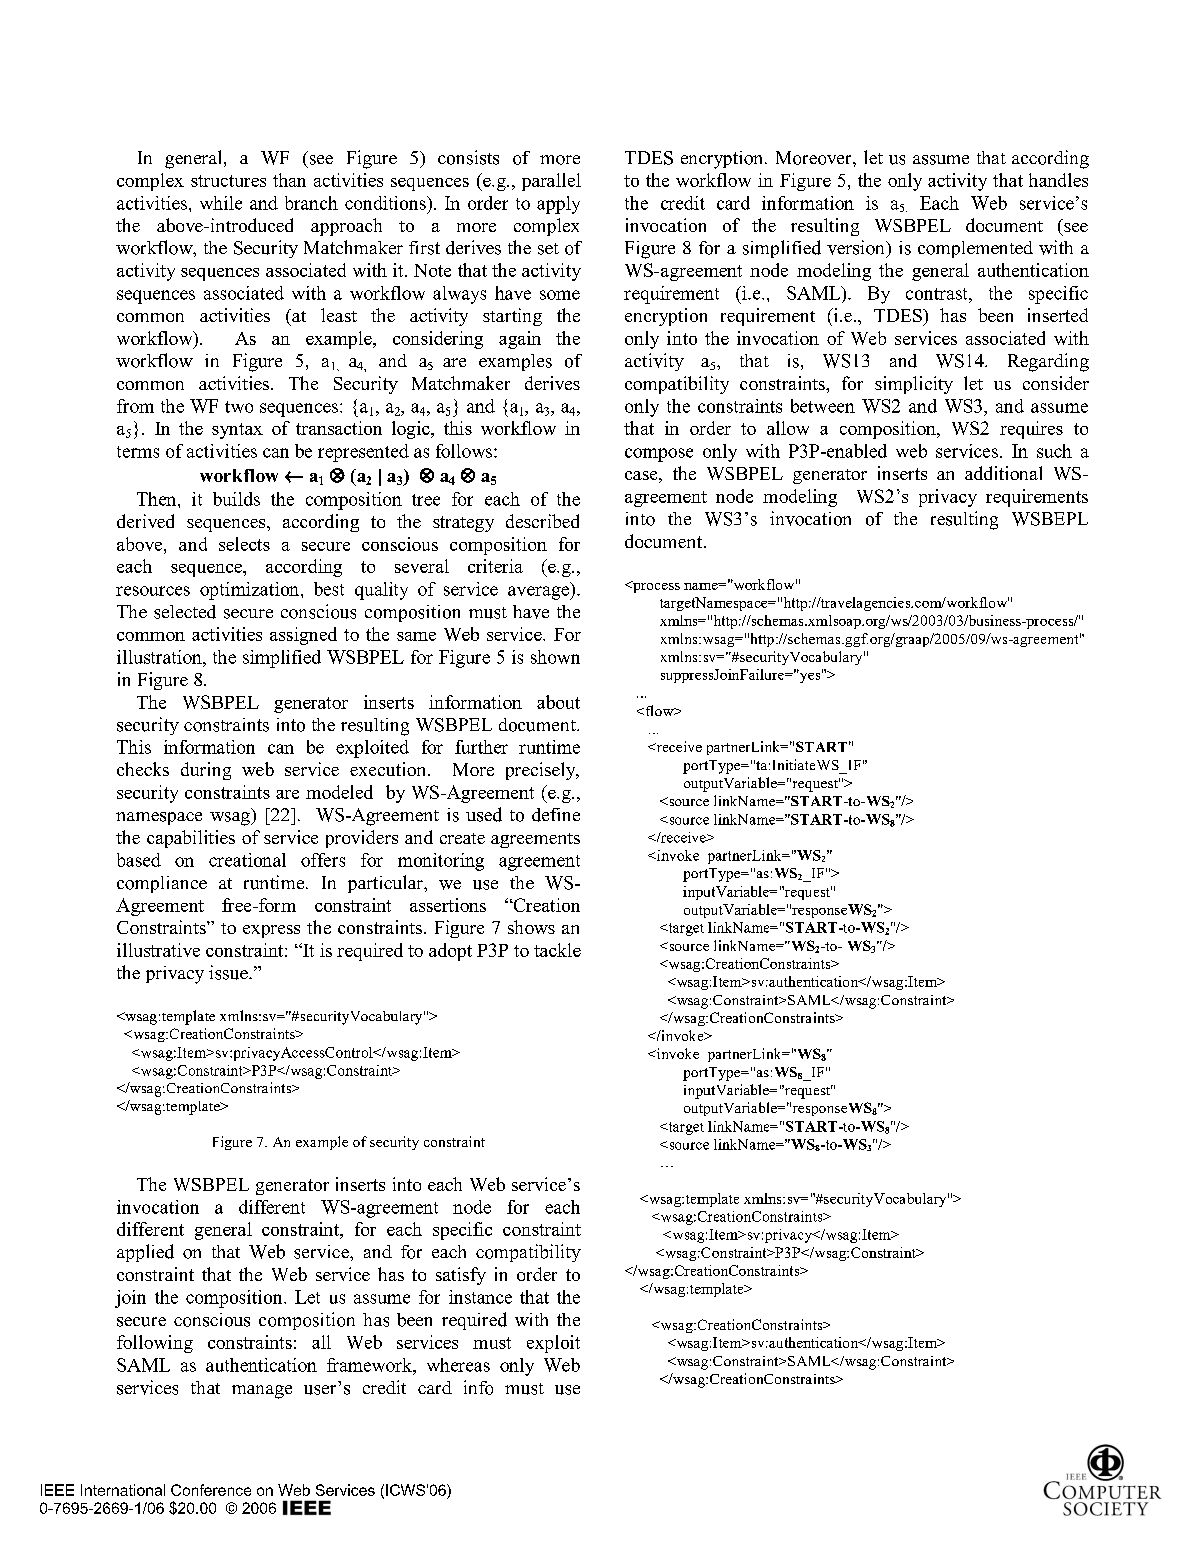 The image size is (1204, 1557). I want to click on define, so click(556, 815).
